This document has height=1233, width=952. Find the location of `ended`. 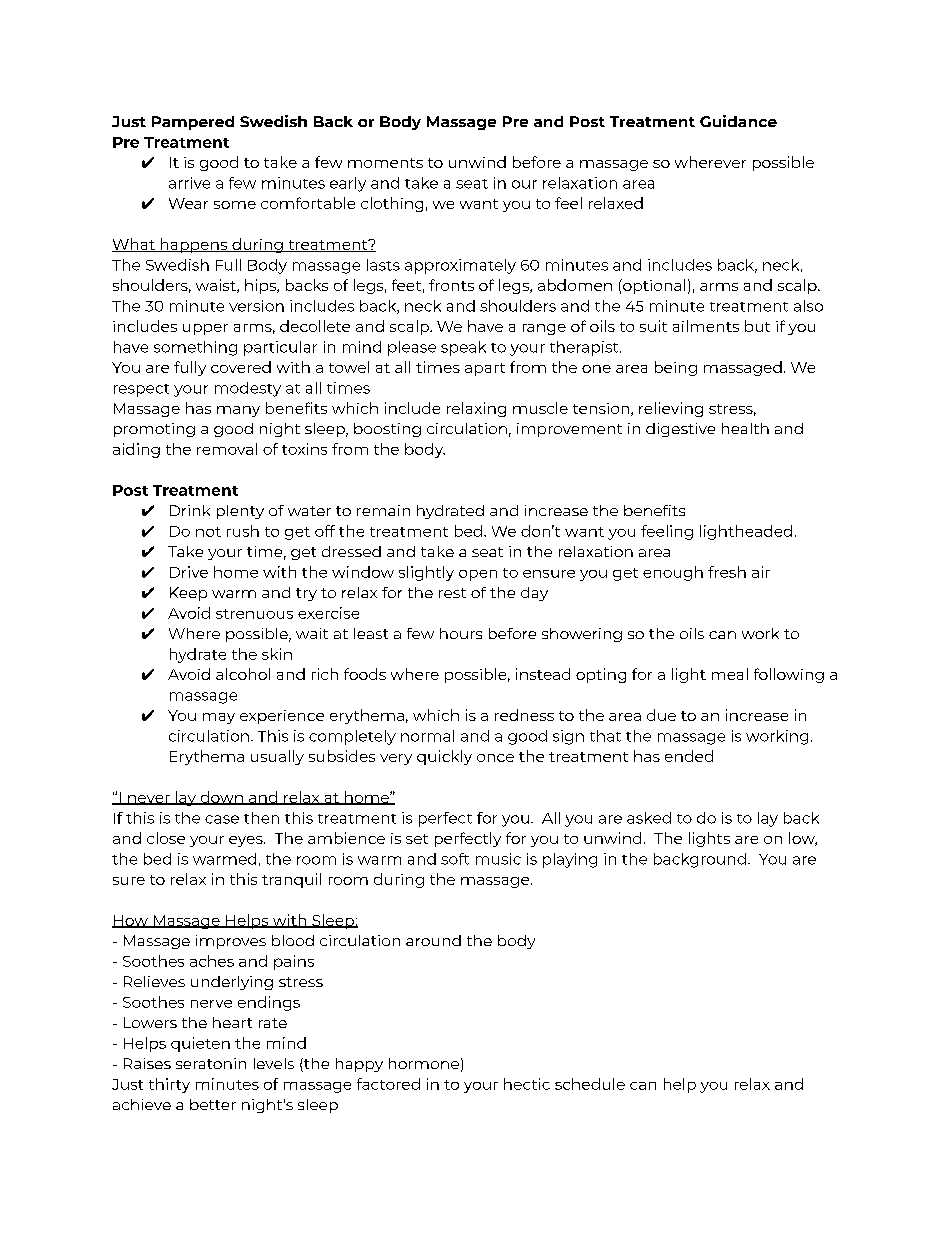

ended is located at coordinates (689, 756).
